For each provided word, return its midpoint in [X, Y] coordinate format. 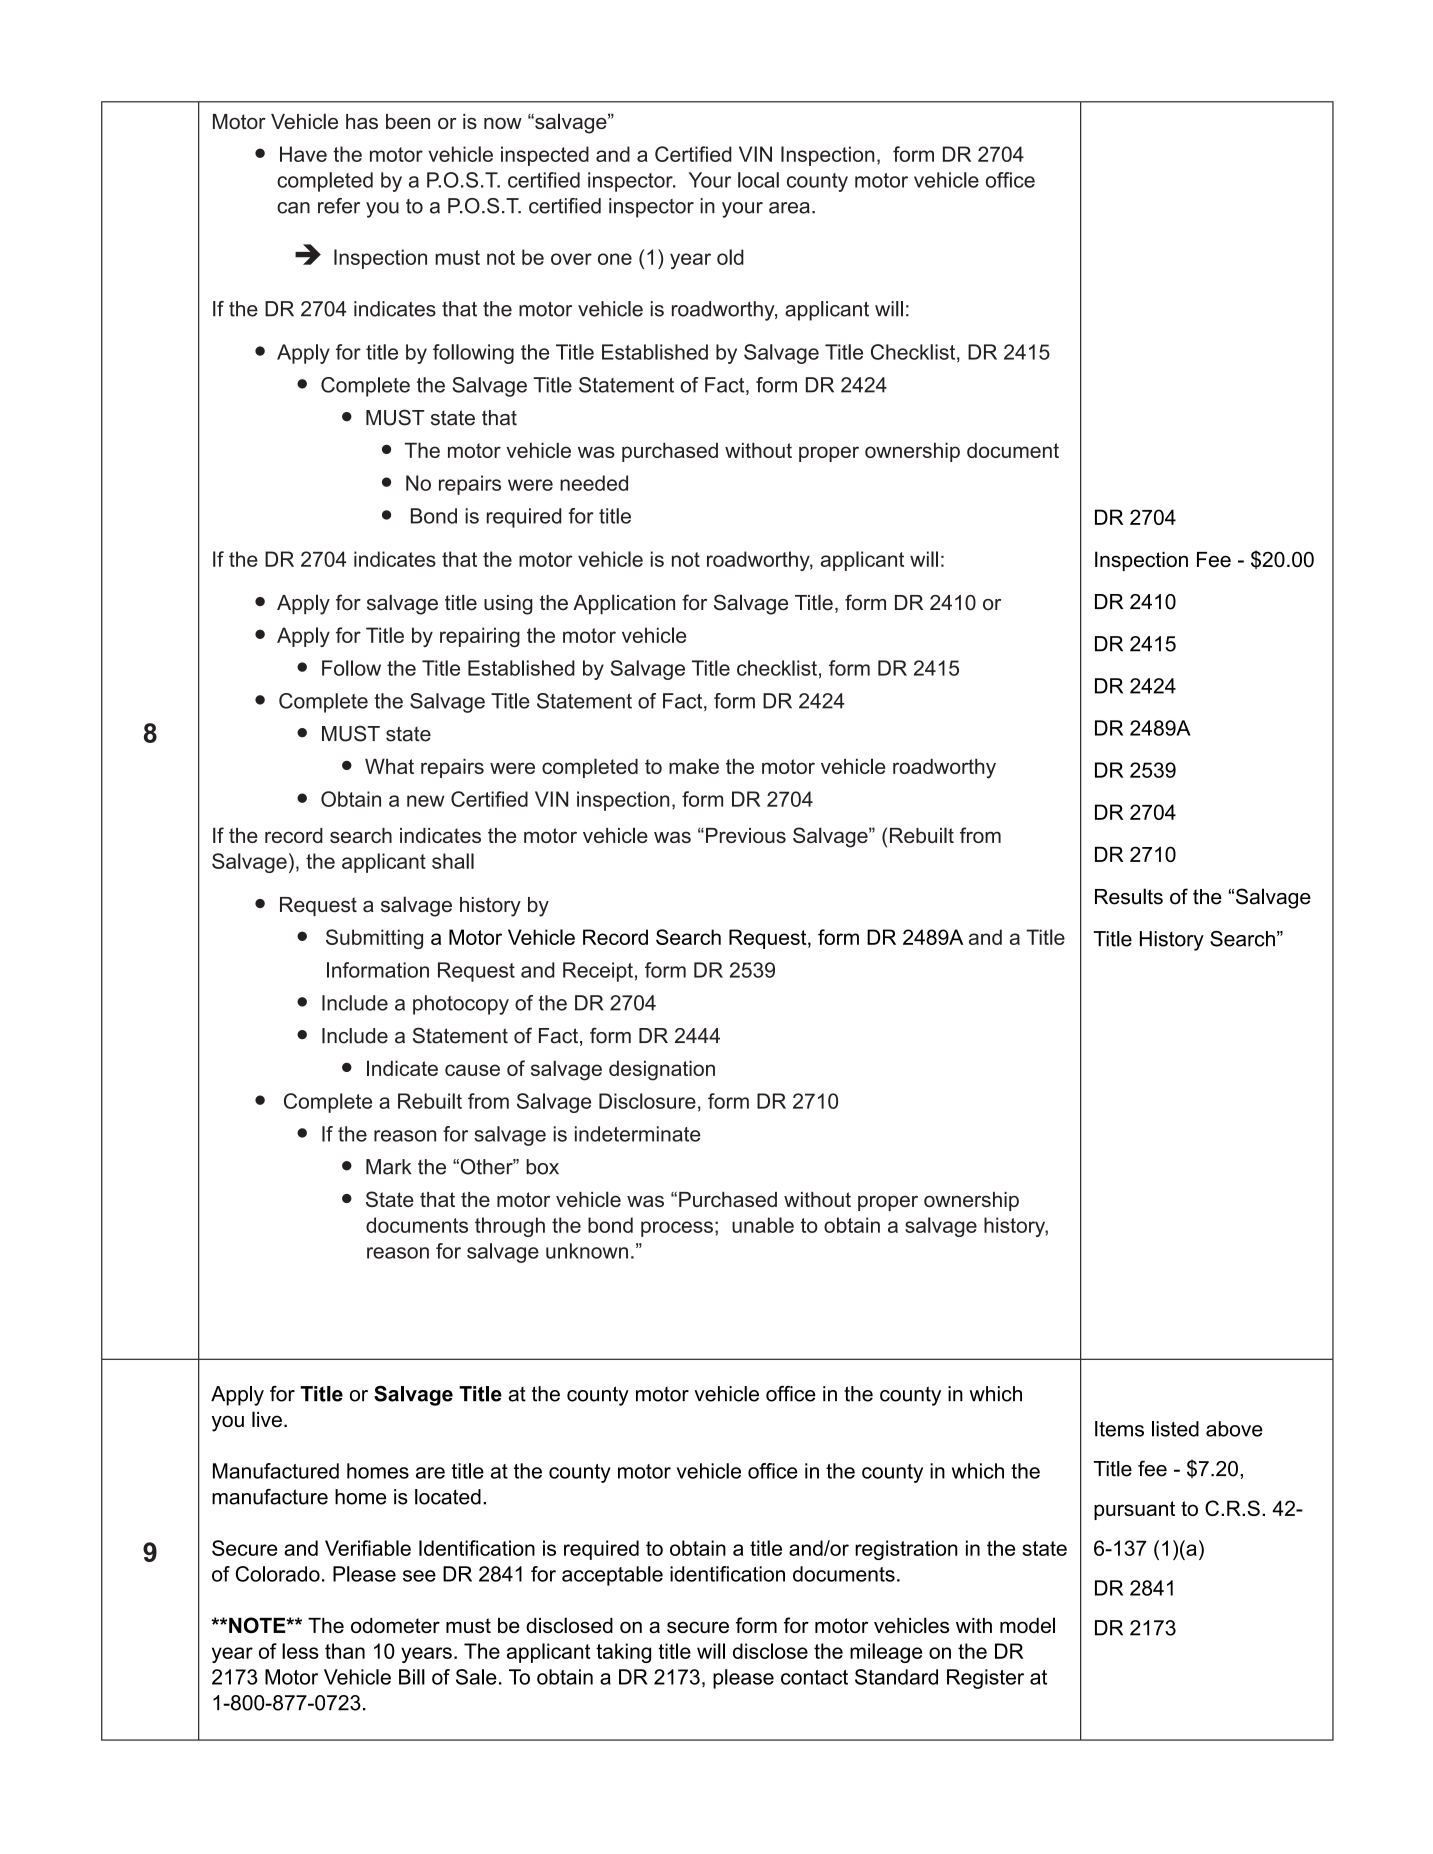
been [408, 121]
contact [814, 1677]
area [789, 208]
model [1027, 1625]
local [758, 180]
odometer [395, 1625]
